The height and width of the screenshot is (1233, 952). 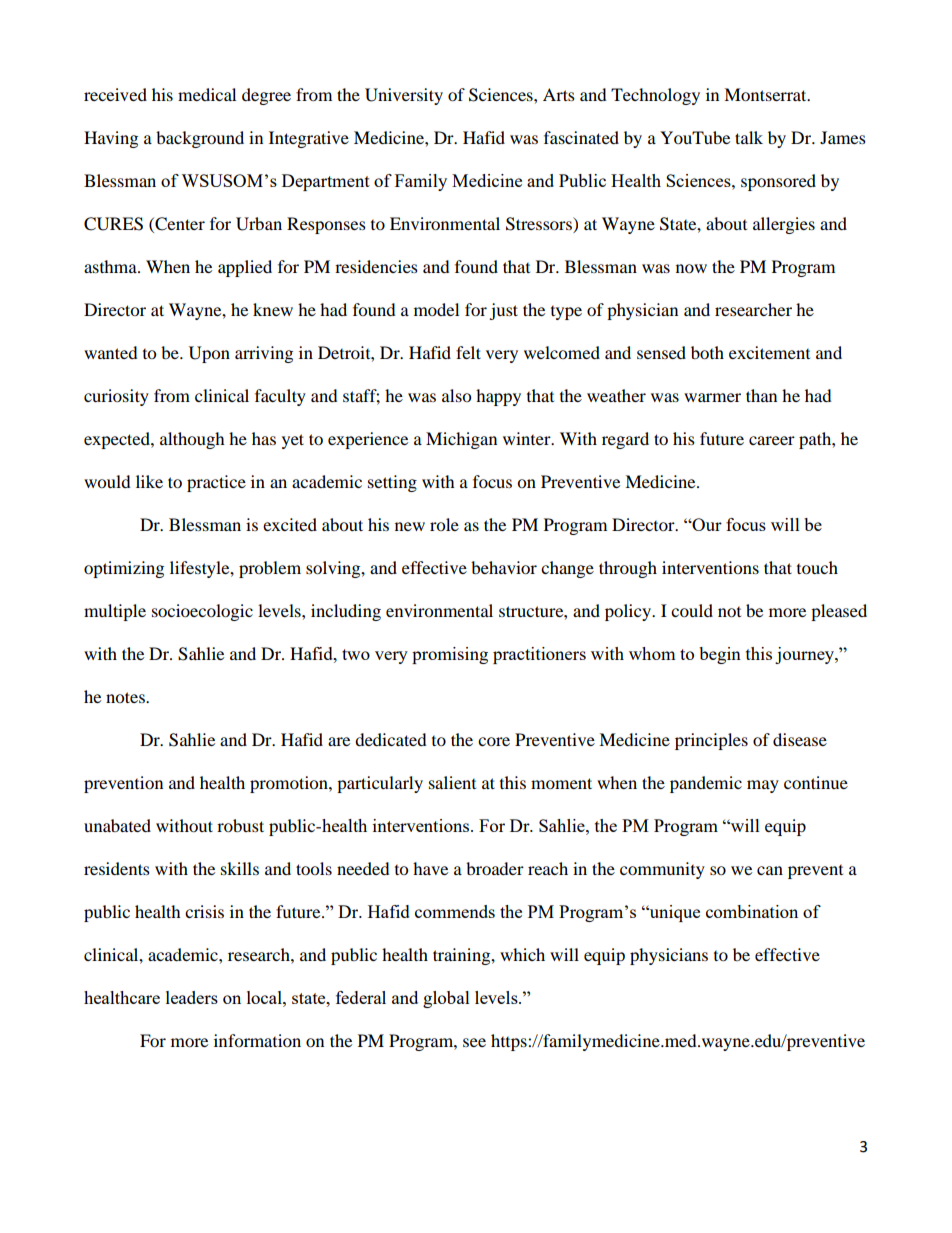 I want to click on background, so click(x=200, y=139).
